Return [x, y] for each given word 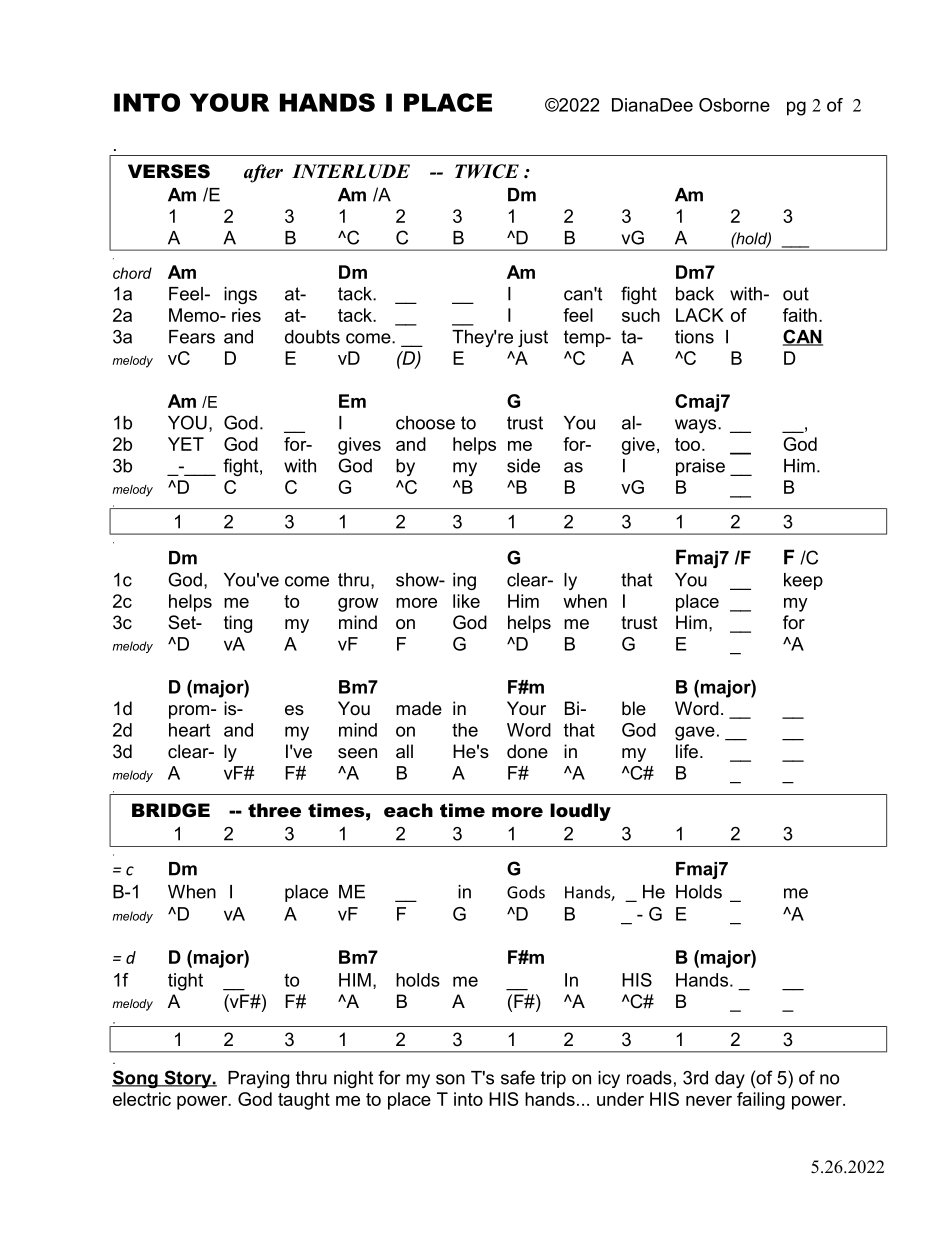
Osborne [734, 105]
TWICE [487, 171]
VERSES [169, 171]
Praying [258, 1079]
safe [518, 1077]
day [730, 1079]
